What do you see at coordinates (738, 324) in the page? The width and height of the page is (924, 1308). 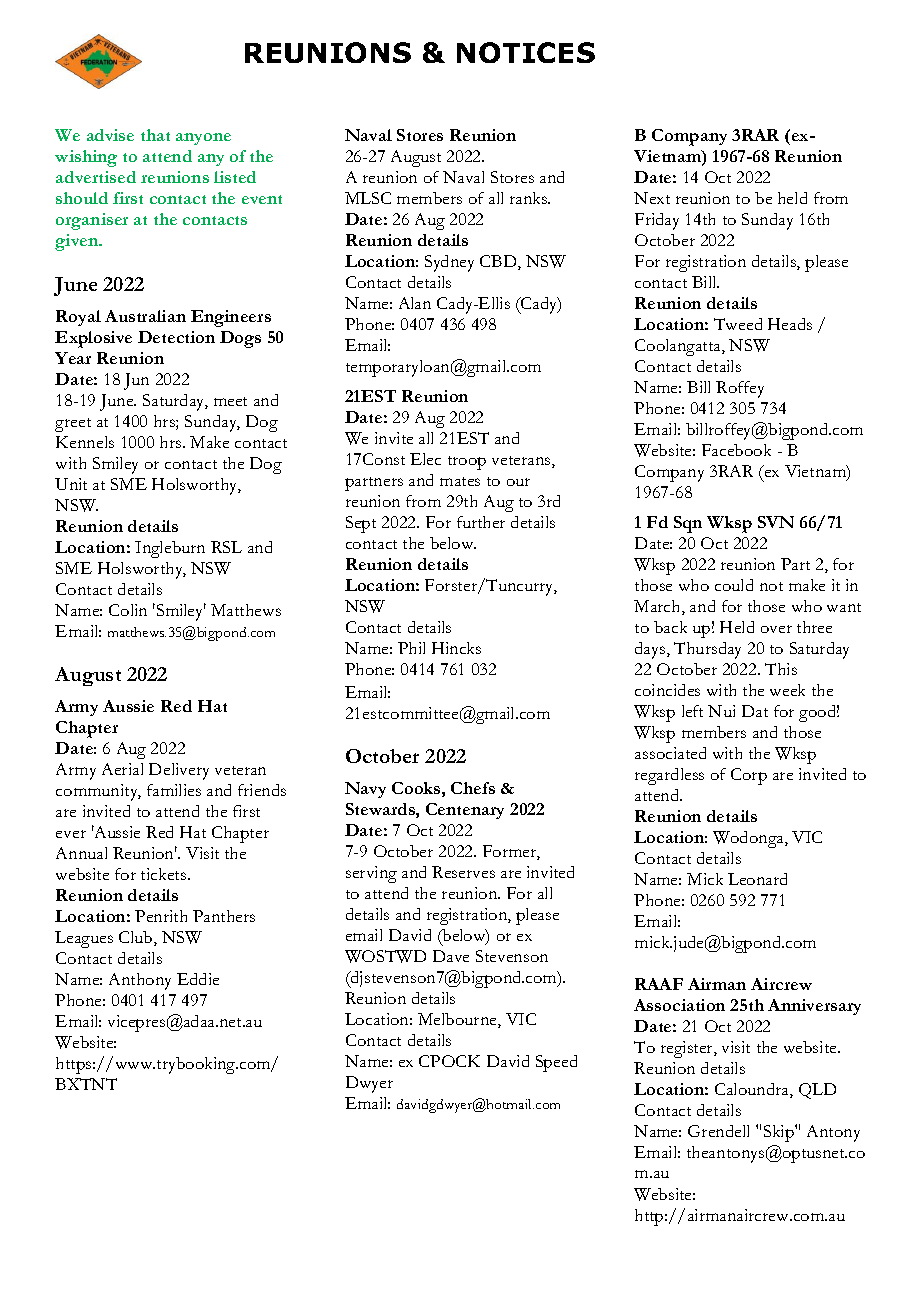 I see `Tweed` at bounding box center [738, 324].
